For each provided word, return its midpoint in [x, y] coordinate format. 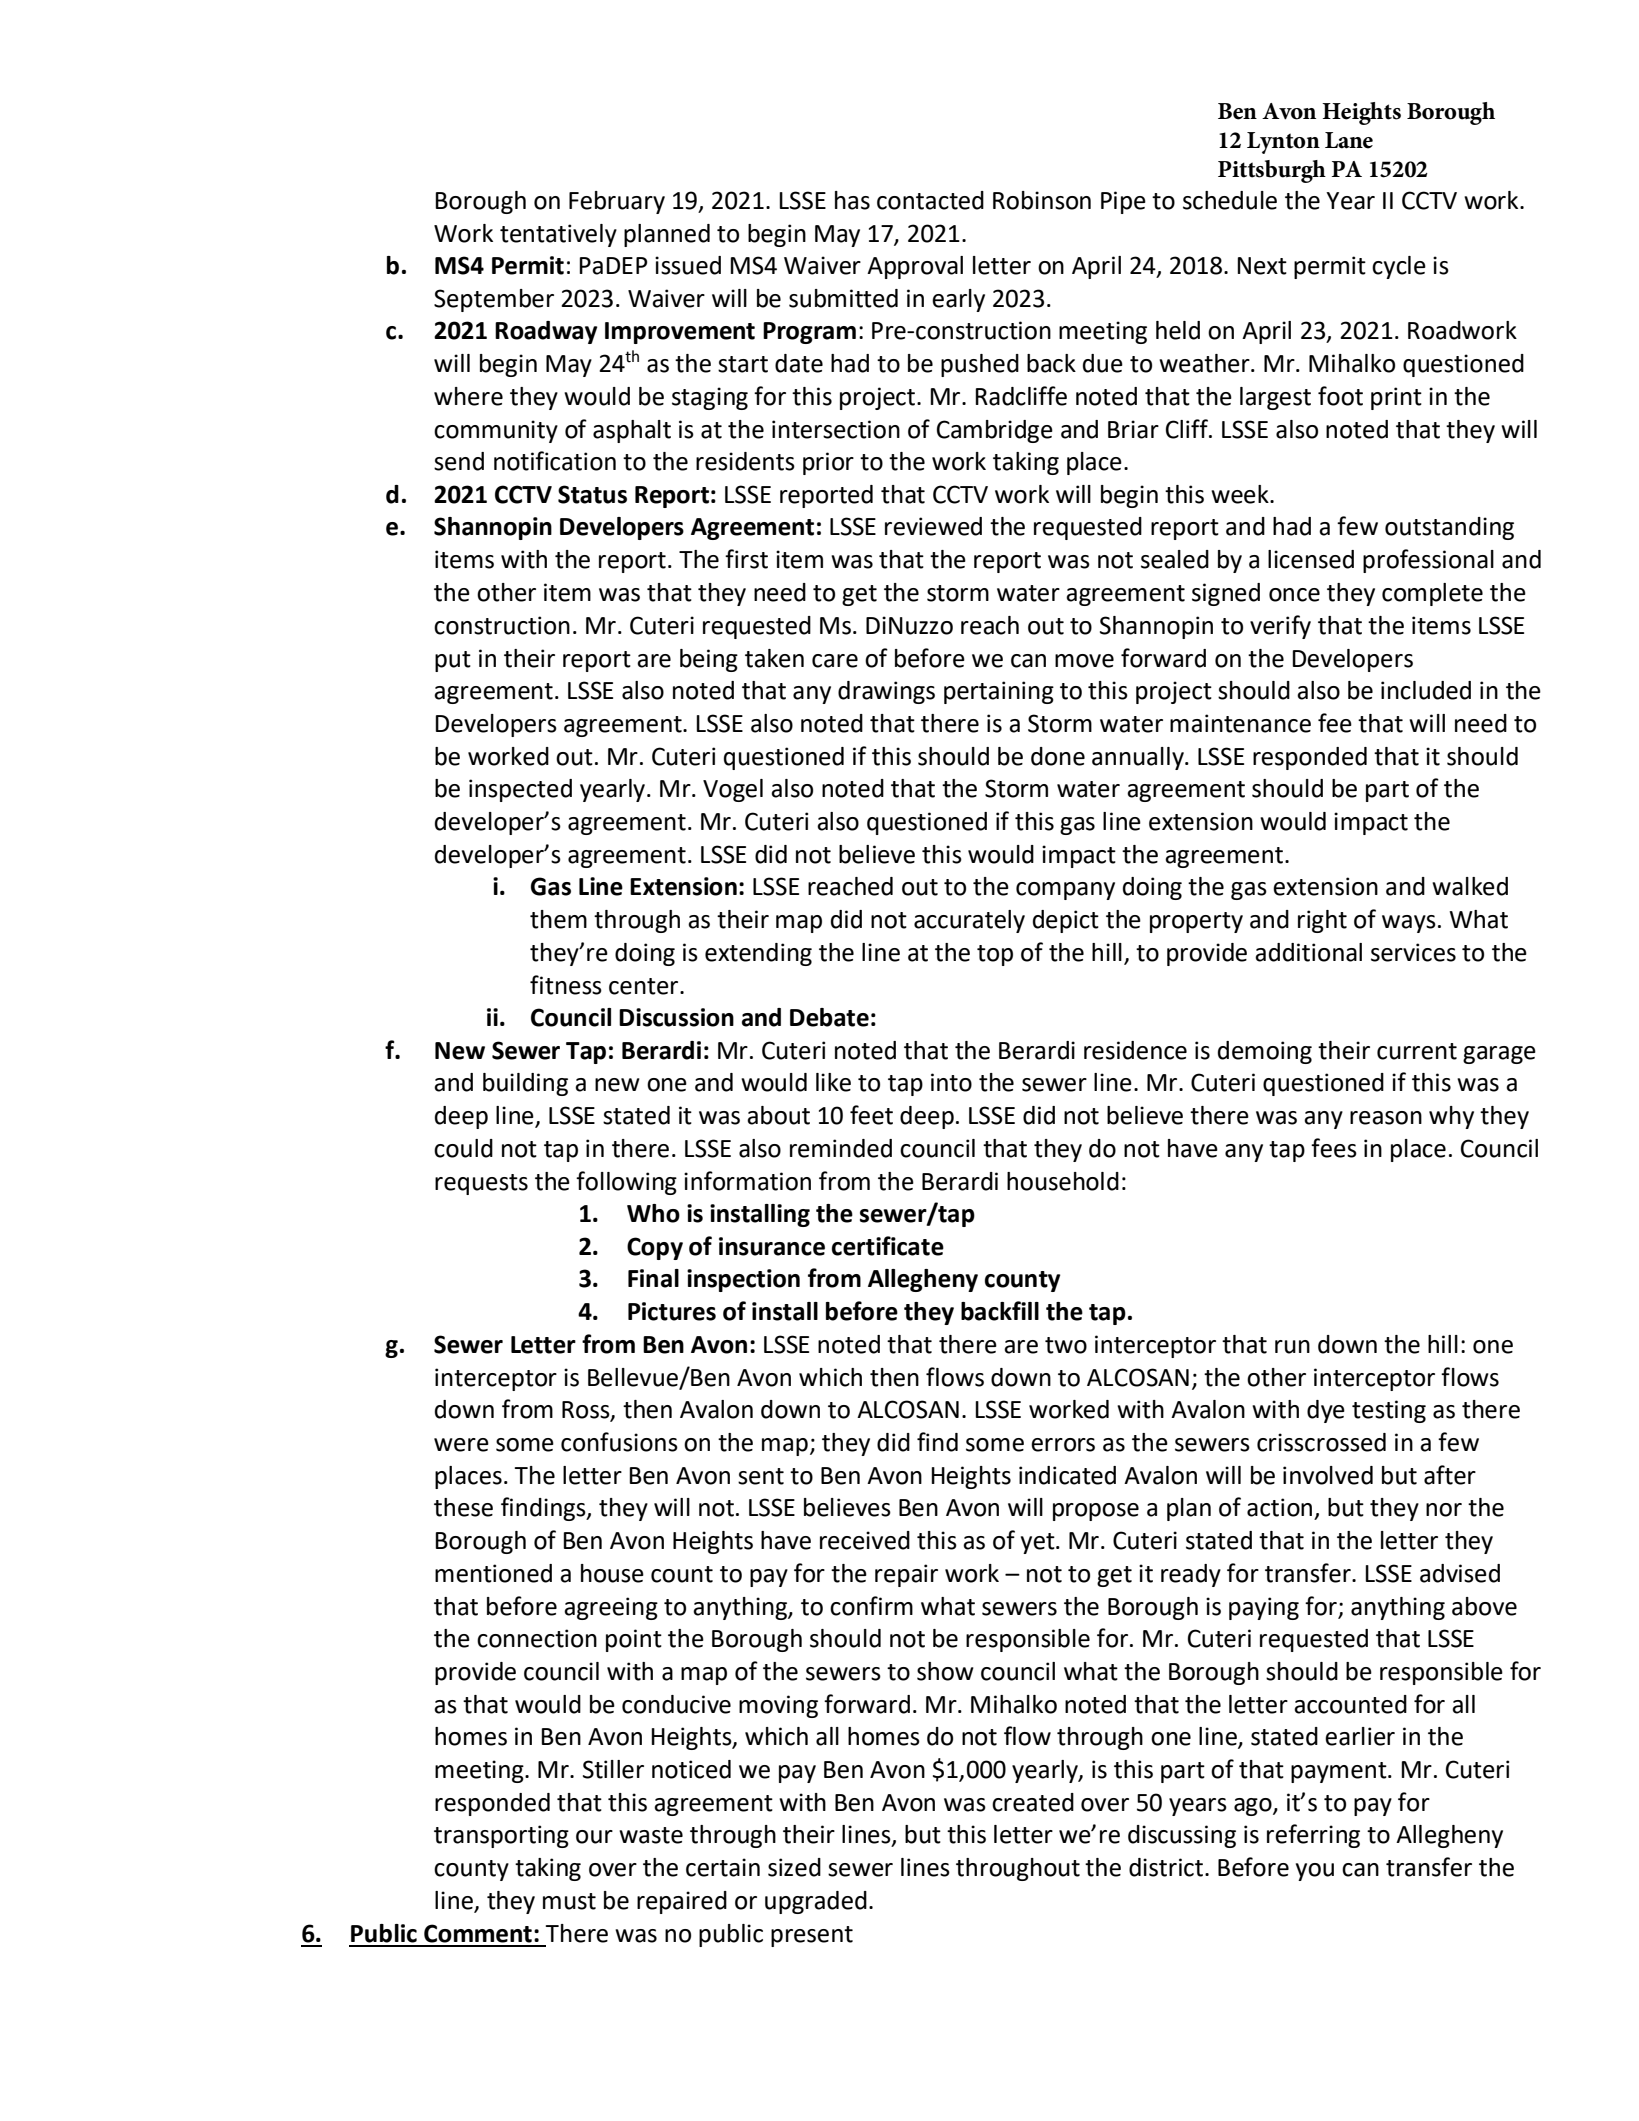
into [951, 1082]
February [617, 202]
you [1315, 1872]
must [569, 1901]
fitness [566, 985]
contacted [930, 200]
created [1033, 1802]
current [1417, 1051]
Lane [1349, 140]
